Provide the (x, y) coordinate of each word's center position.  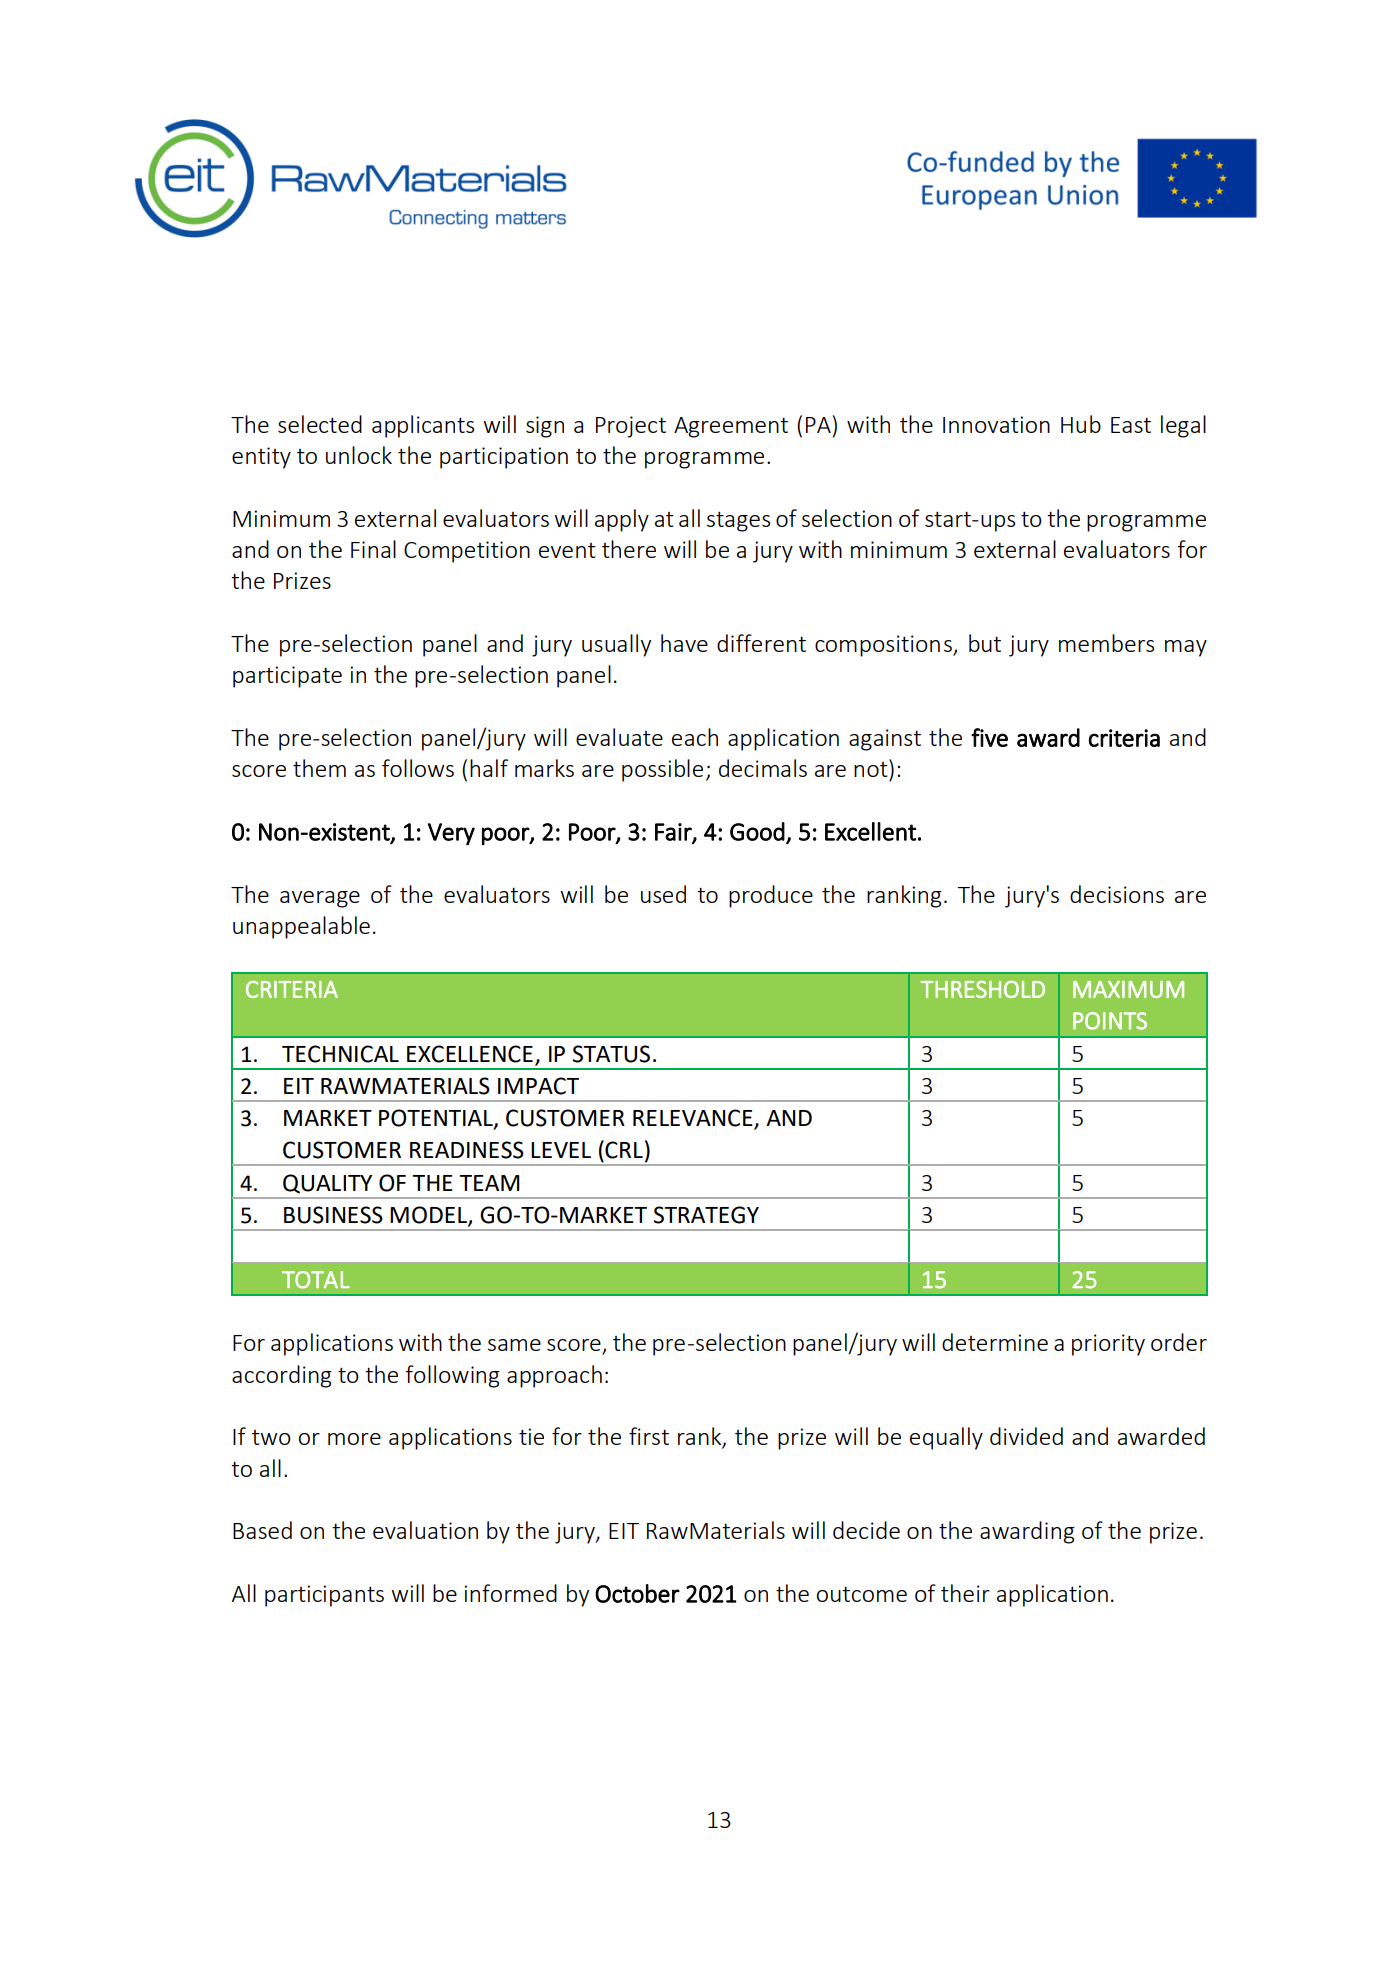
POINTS (1110, 1021)
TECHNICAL (340, 1054)
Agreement (731, 427)
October (637, 1593)
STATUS (611, 1054)
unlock (359, 455)
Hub (1081, 424)
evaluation (425, 1530)
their (965, 1593)
